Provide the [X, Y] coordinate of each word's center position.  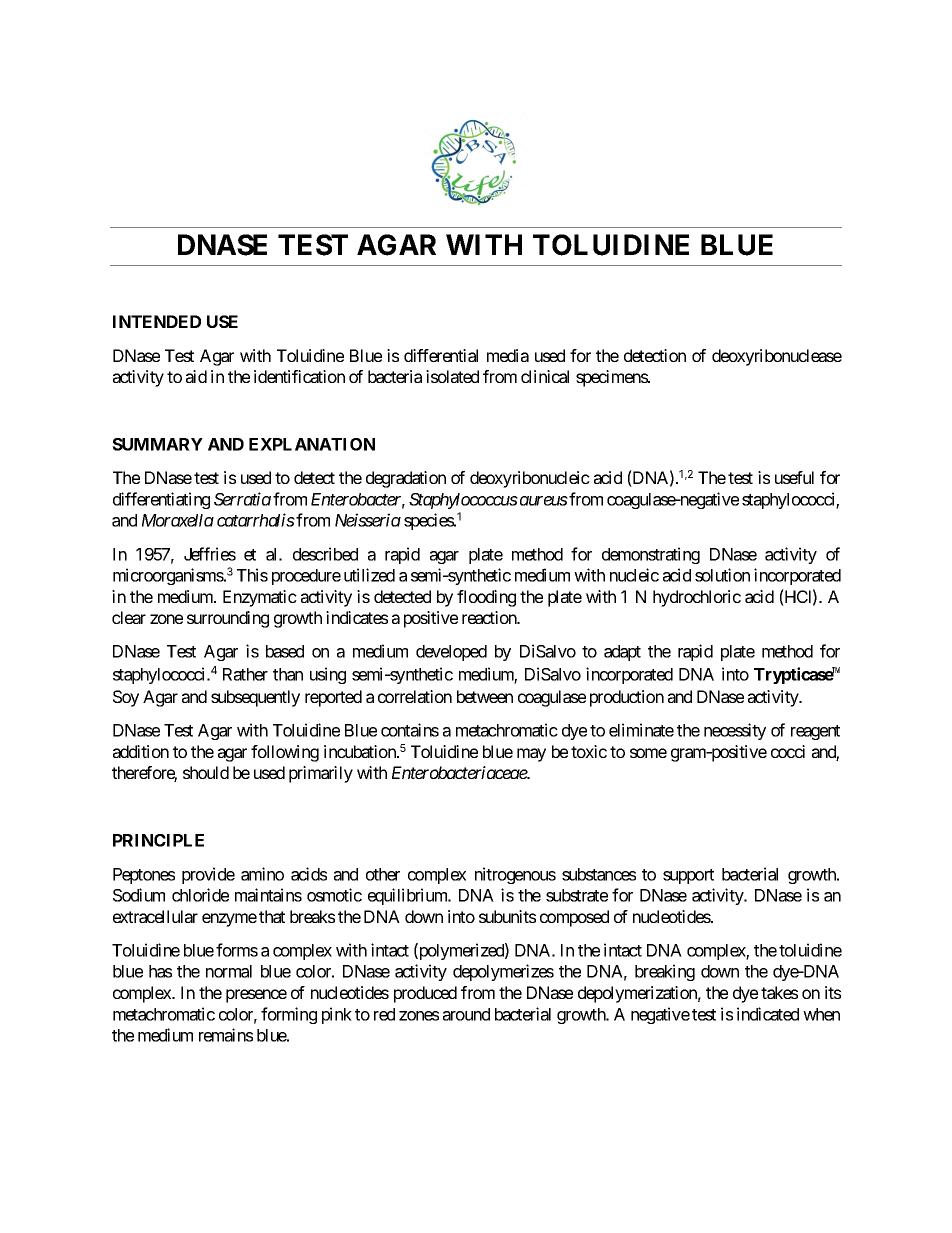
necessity [735, 731]
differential [441, 355]
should [206, 772]
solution [722, 575]
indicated [768, 1014]
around [466, 1014]
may [531, 755]
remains [226, 1035]
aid [196, 376]
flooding [486, 598]
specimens [612, 378]
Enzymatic [260, 598]
